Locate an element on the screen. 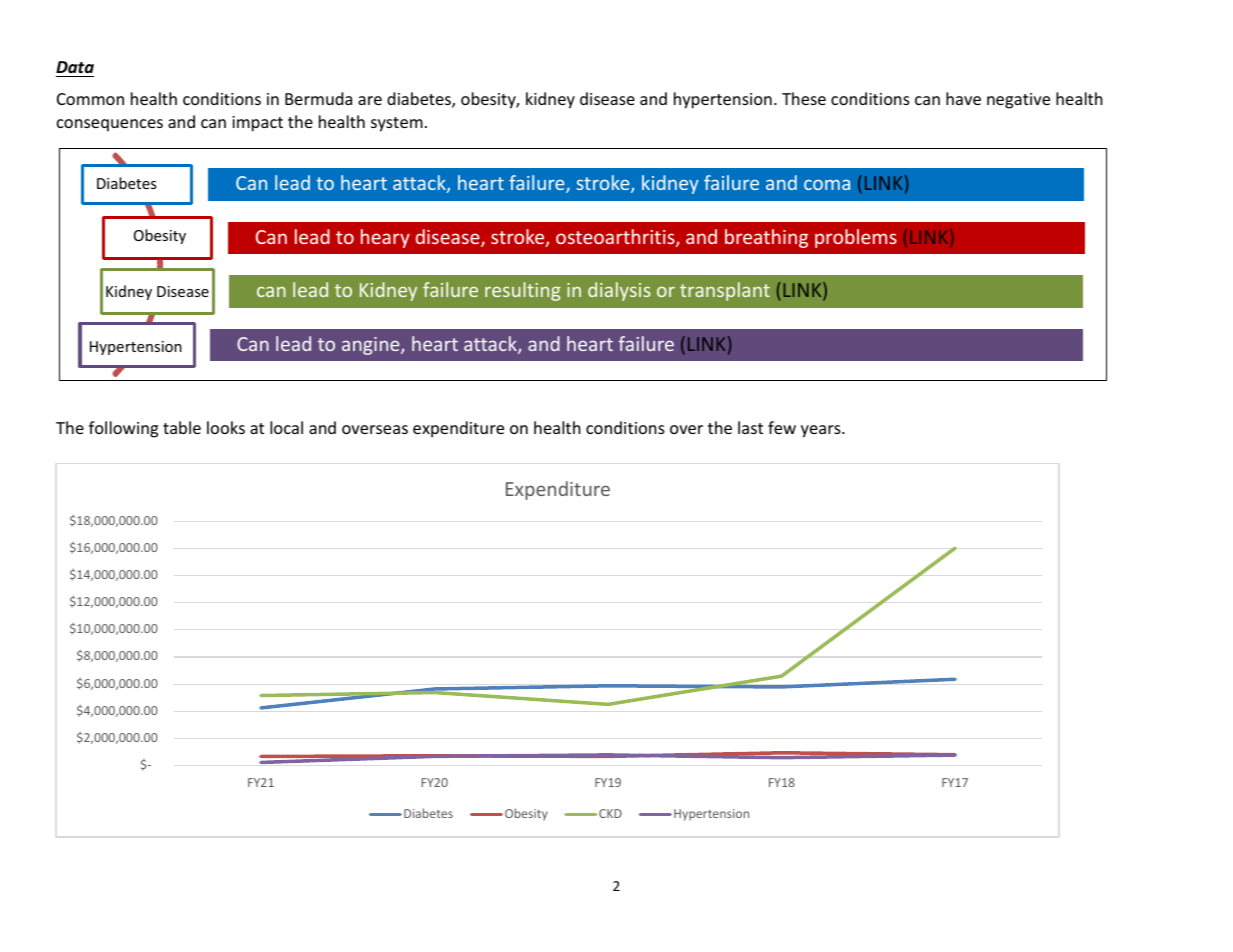 The image size is (1233, 952). following is located at coordinates (123, 429).
